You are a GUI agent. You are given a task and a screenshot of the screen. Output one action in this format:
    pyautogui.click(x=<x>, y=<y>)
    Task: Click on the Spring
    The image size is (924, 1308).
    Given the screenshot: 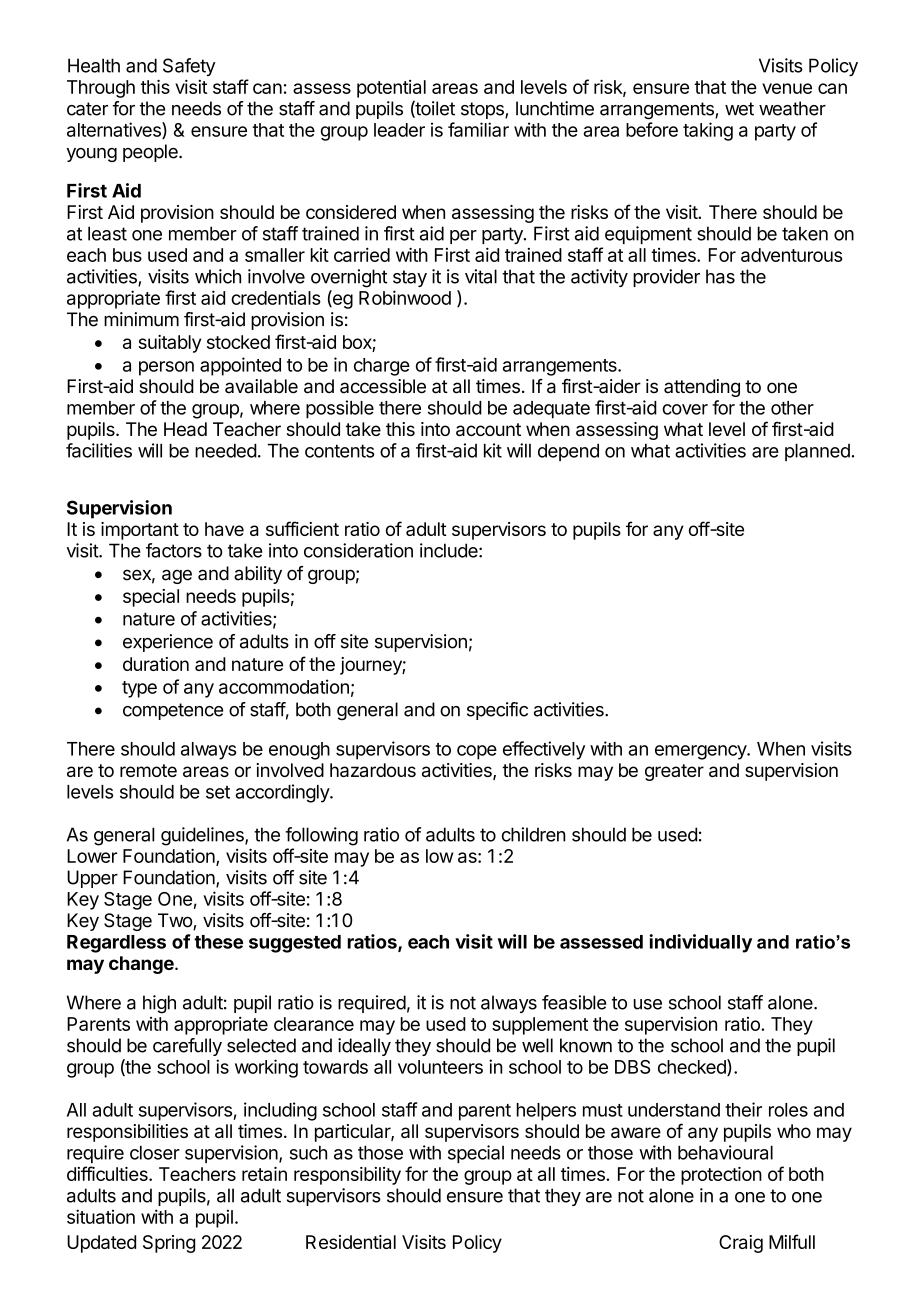 What is the action you would take?
    pyautogui.click(x=169, y=1244)
